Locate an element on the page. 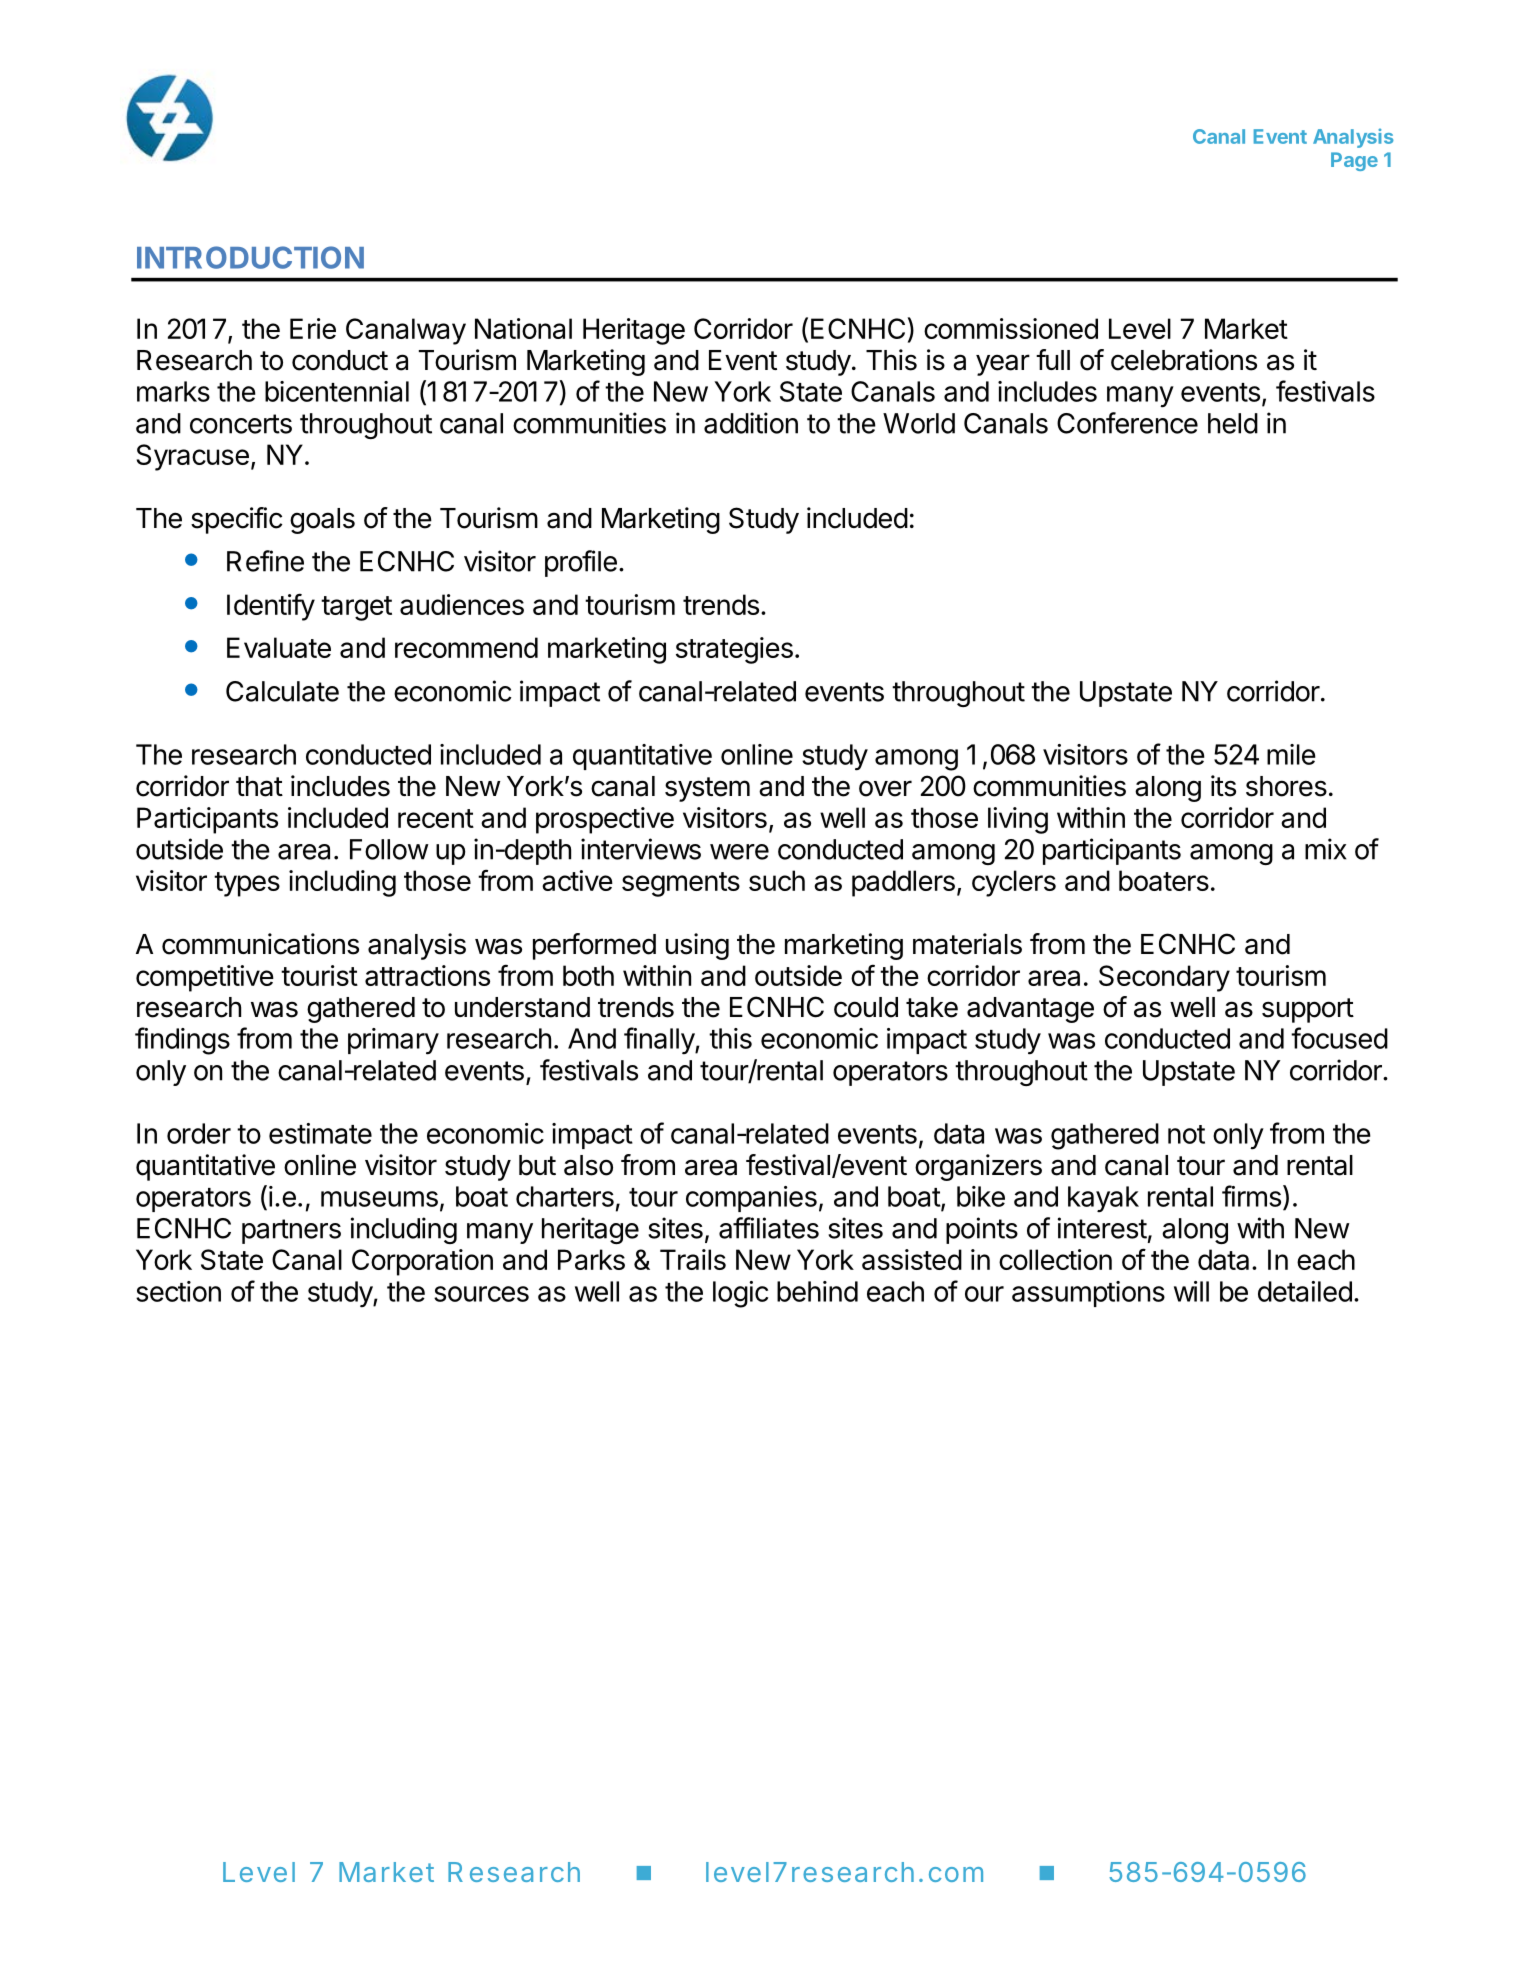  Calculate is located at coordinates (282, 691).
